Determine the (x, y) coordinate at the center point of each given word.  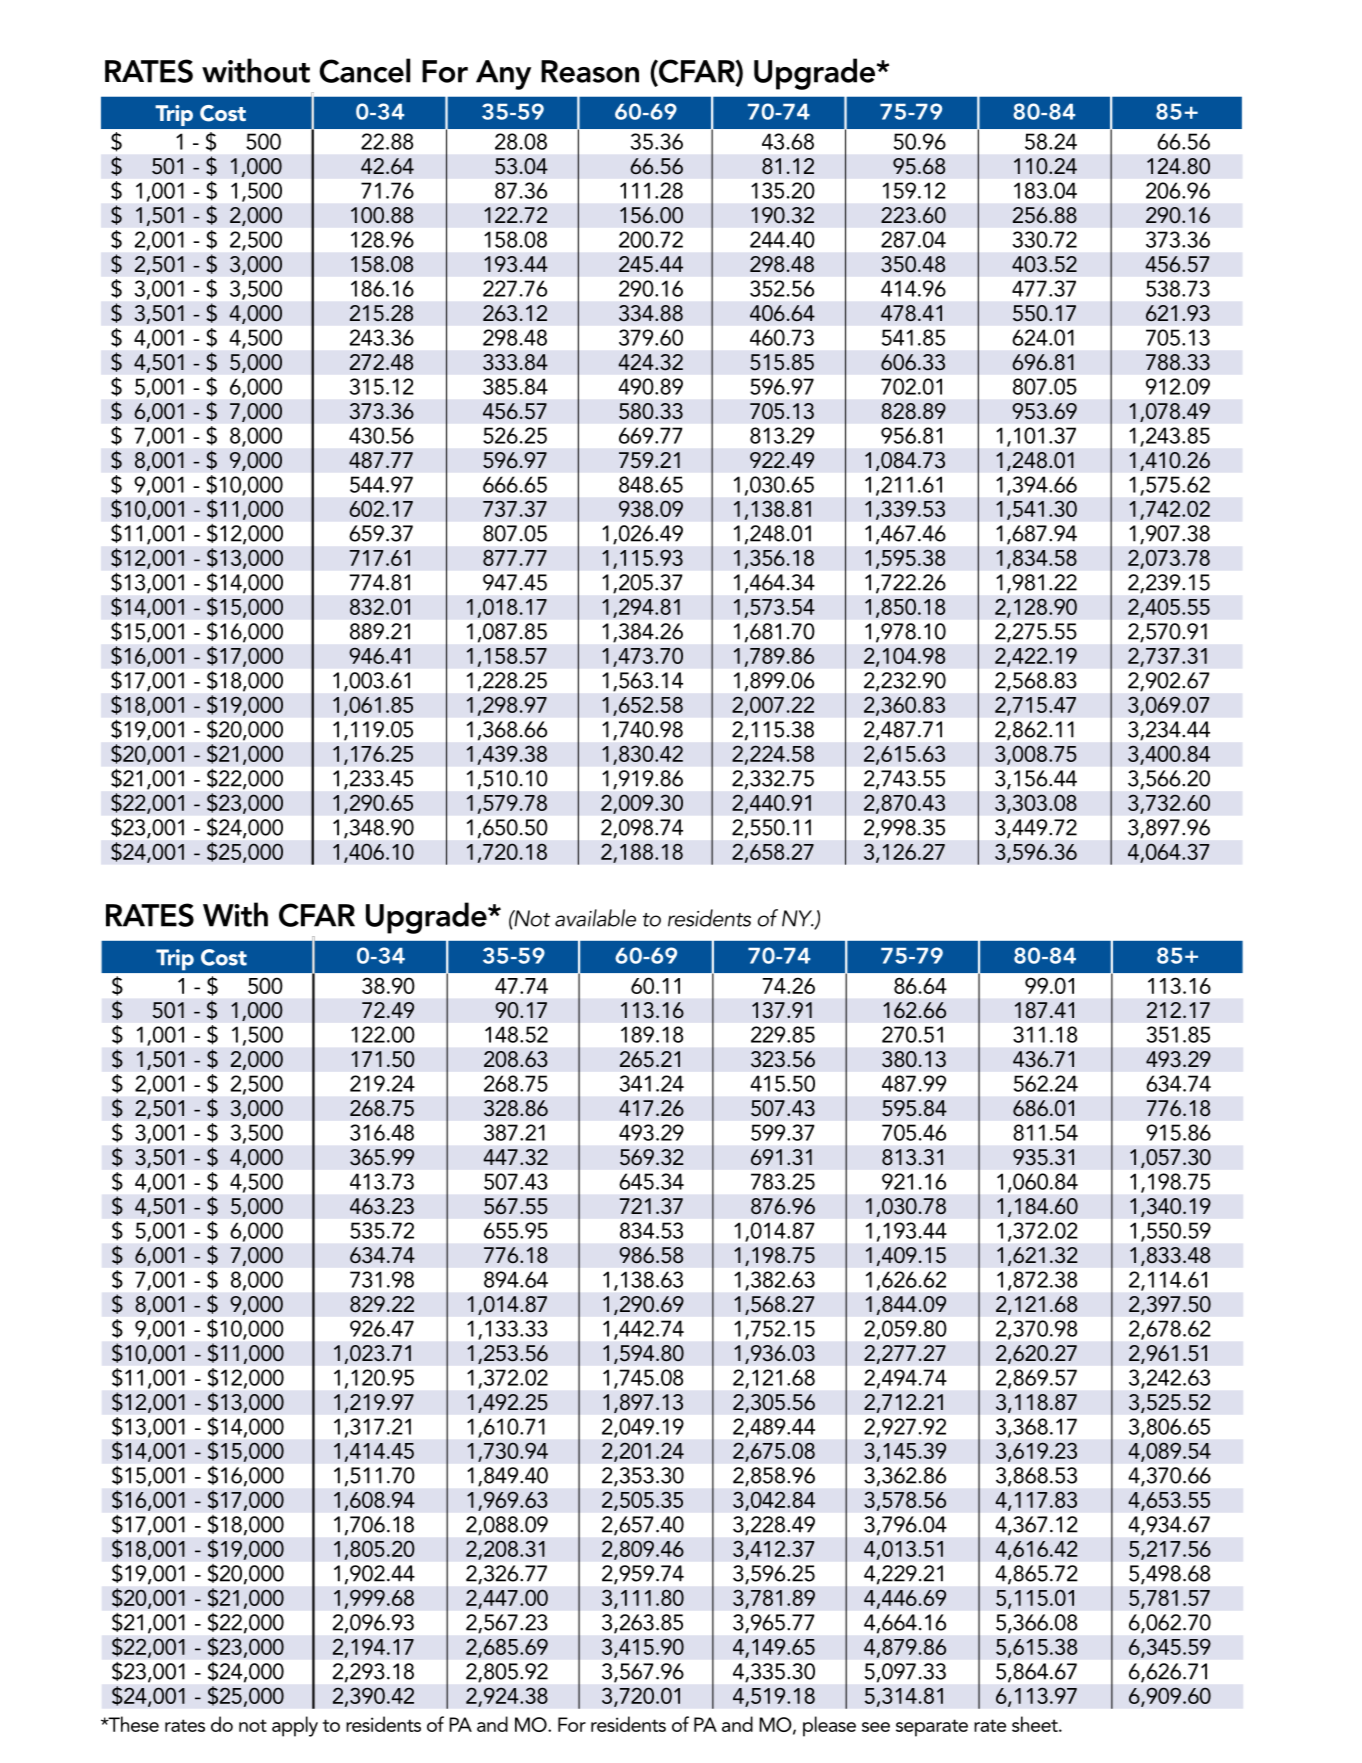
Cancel (364, 70)
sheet (1036, 1724)
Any (503, 75)
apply (295, 1726)
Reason (590, 71)
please (829, 1726)
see (876, 1727)
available (595, 918)
